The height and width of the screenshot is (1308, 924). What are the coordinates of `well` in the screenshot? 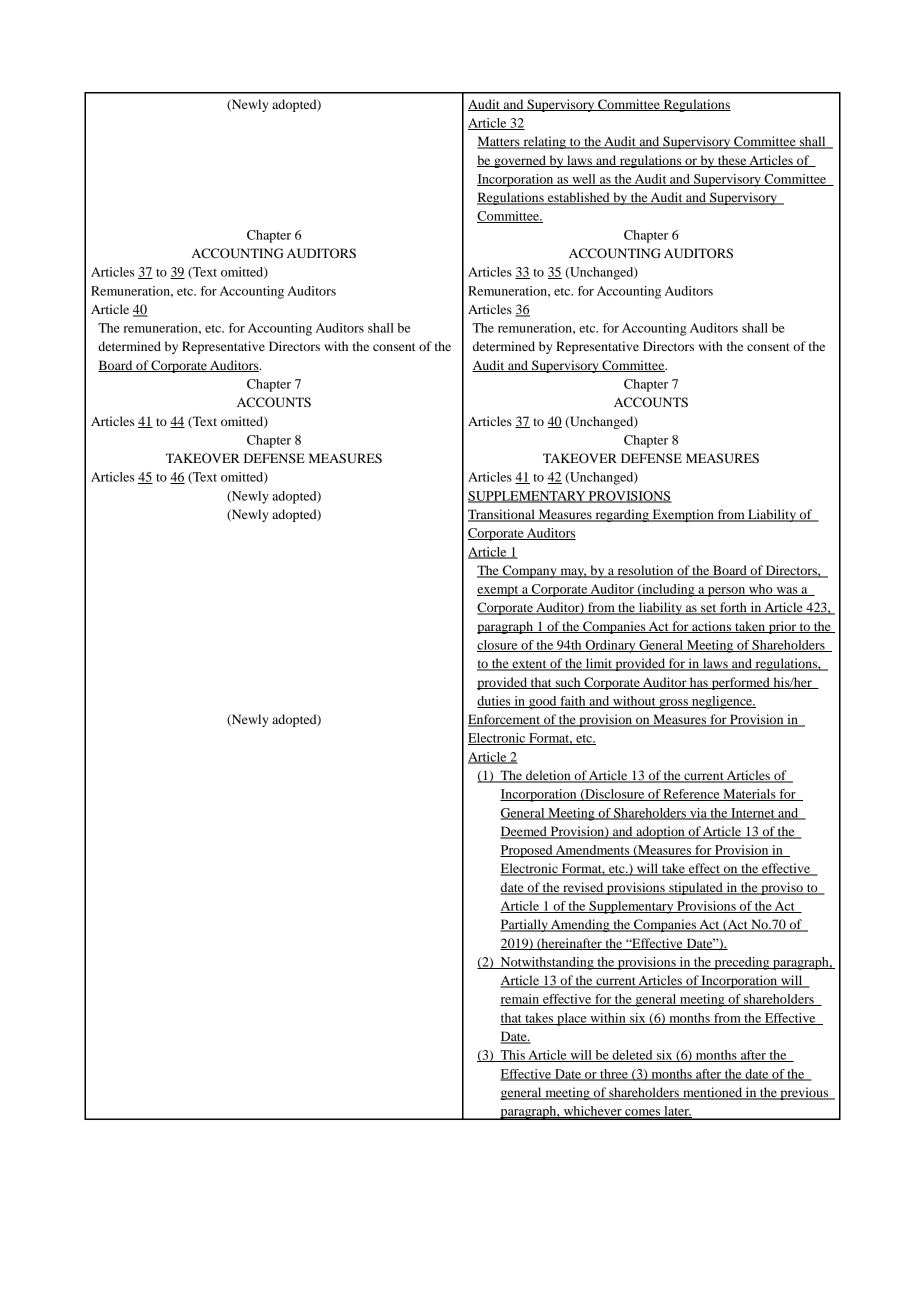 It's located at (584, 180).
